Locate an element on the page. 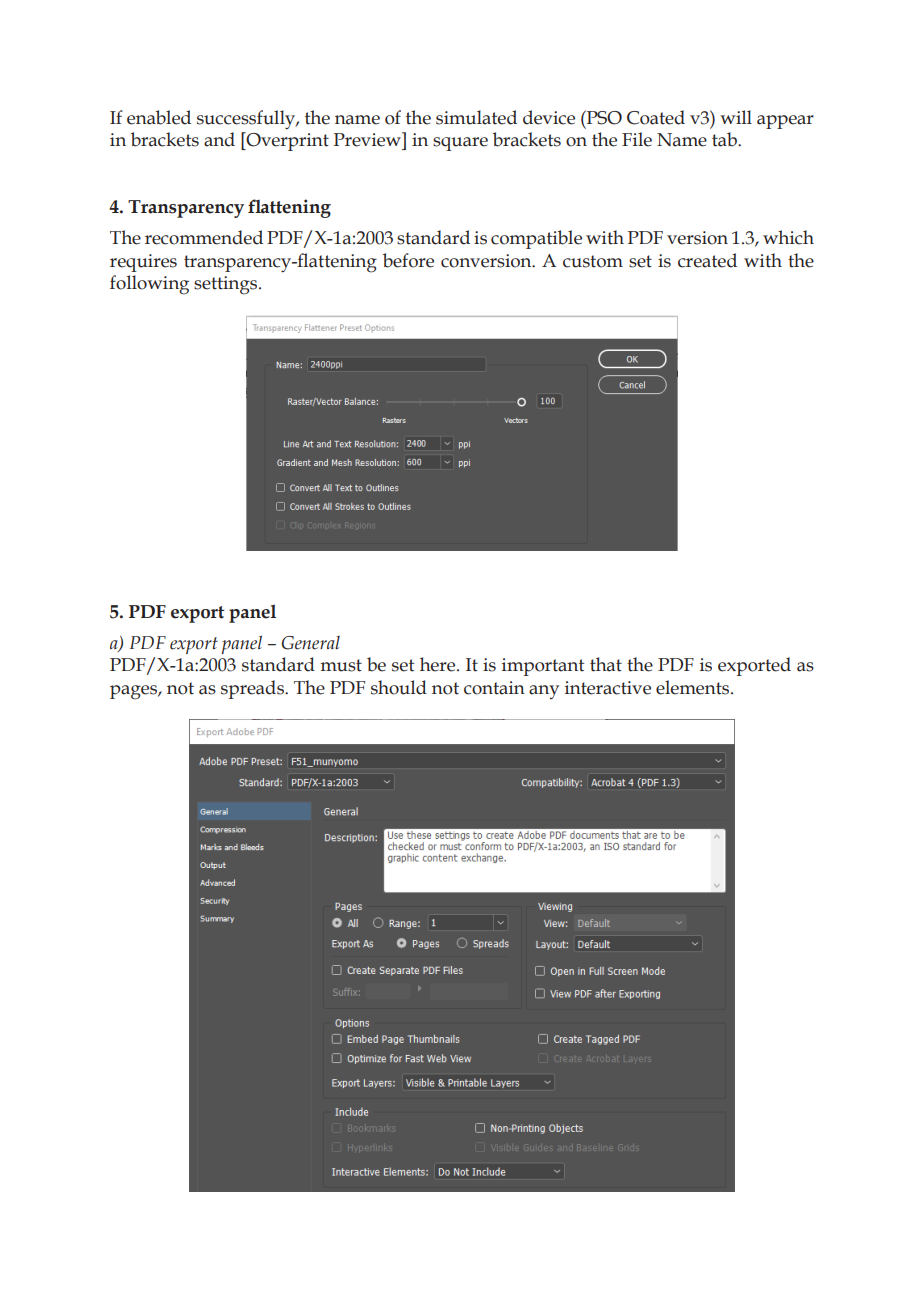  settings is located at coordinates (227, 285).
